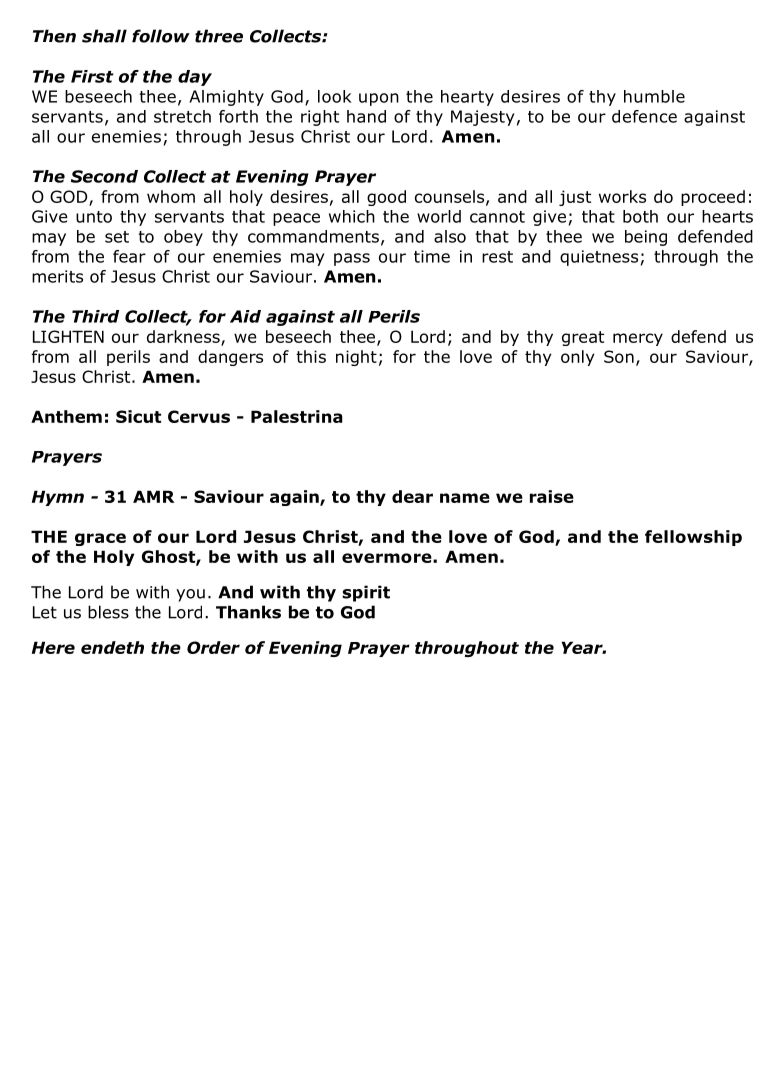 The image size is (770, 1089). I want to click on bless, so click(108, 612).
